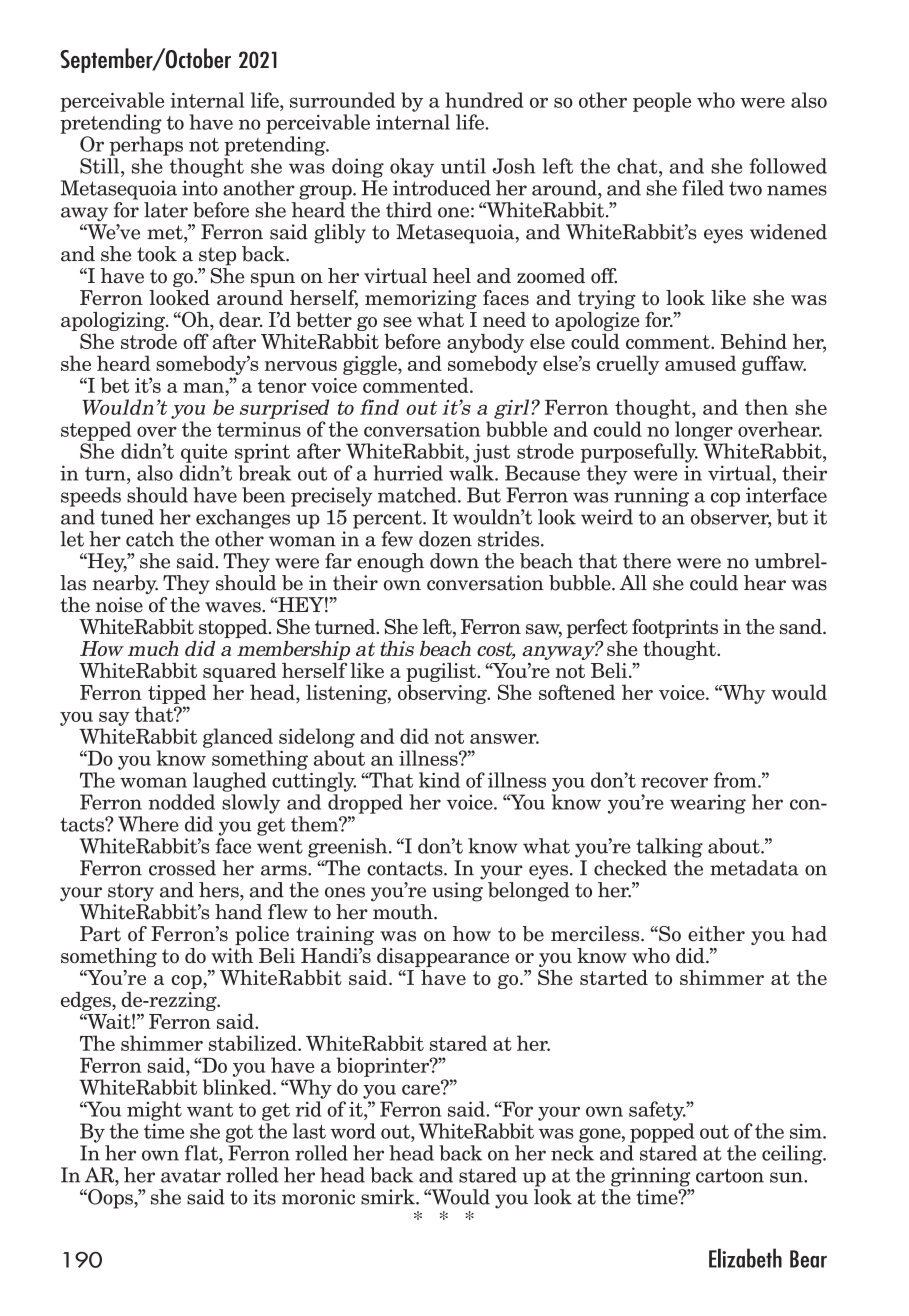 This image has width=909, height=1316. I want to click on tipped, so click(177, 694).
